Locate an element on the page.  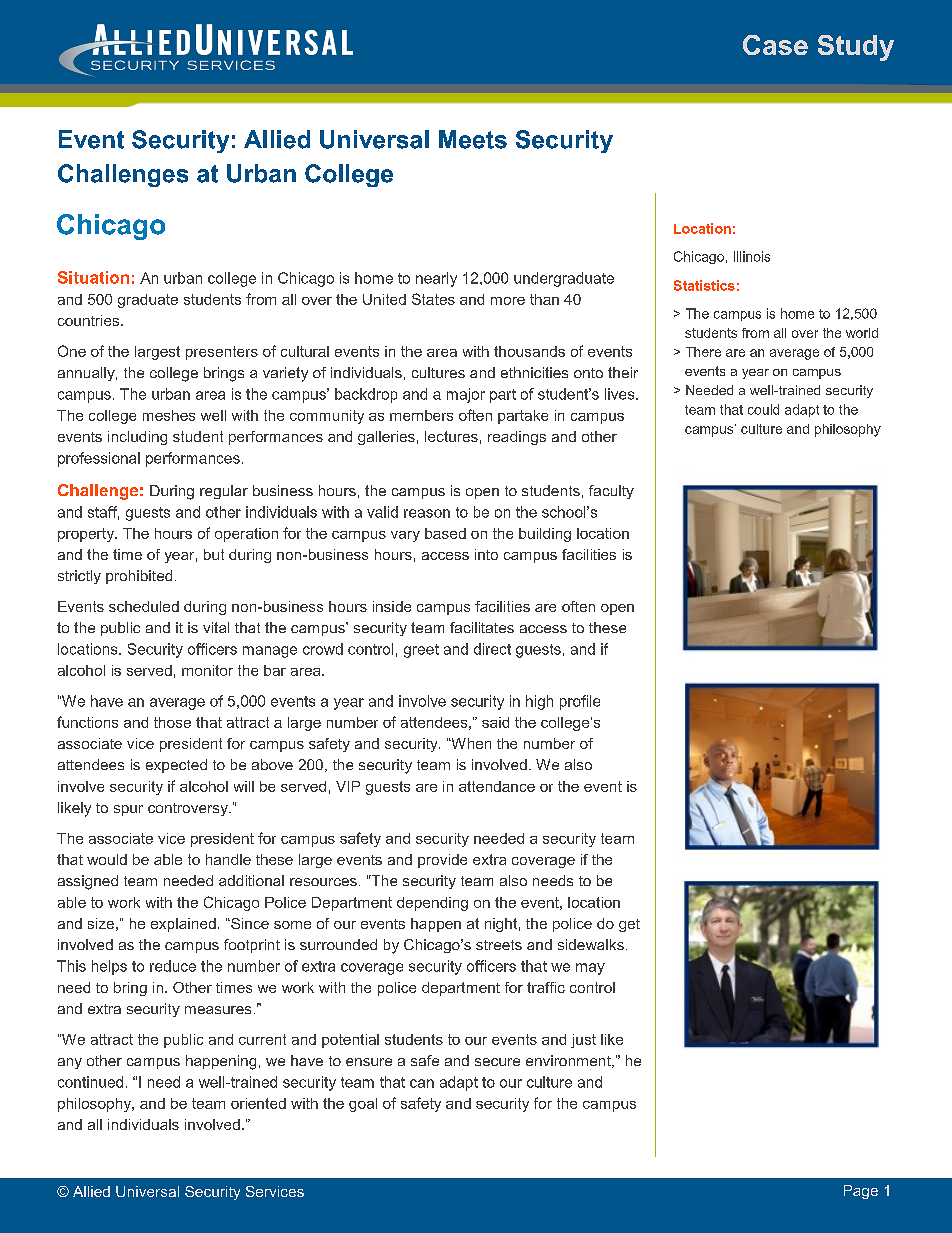
attendance is located at coordinates (497, 786).
